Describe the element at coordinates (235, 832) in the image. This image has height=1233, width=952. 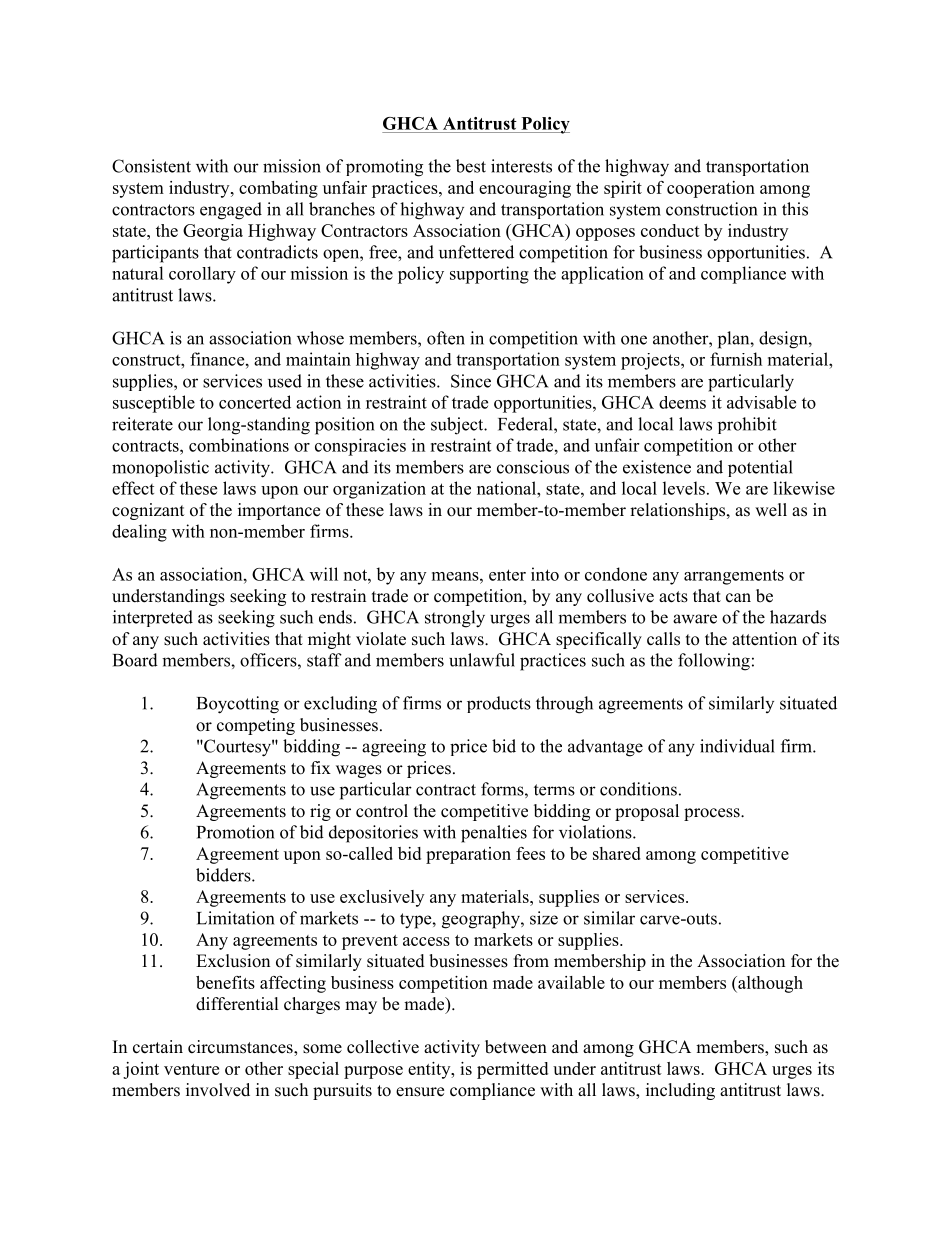
I see `Promotion` at that location.
